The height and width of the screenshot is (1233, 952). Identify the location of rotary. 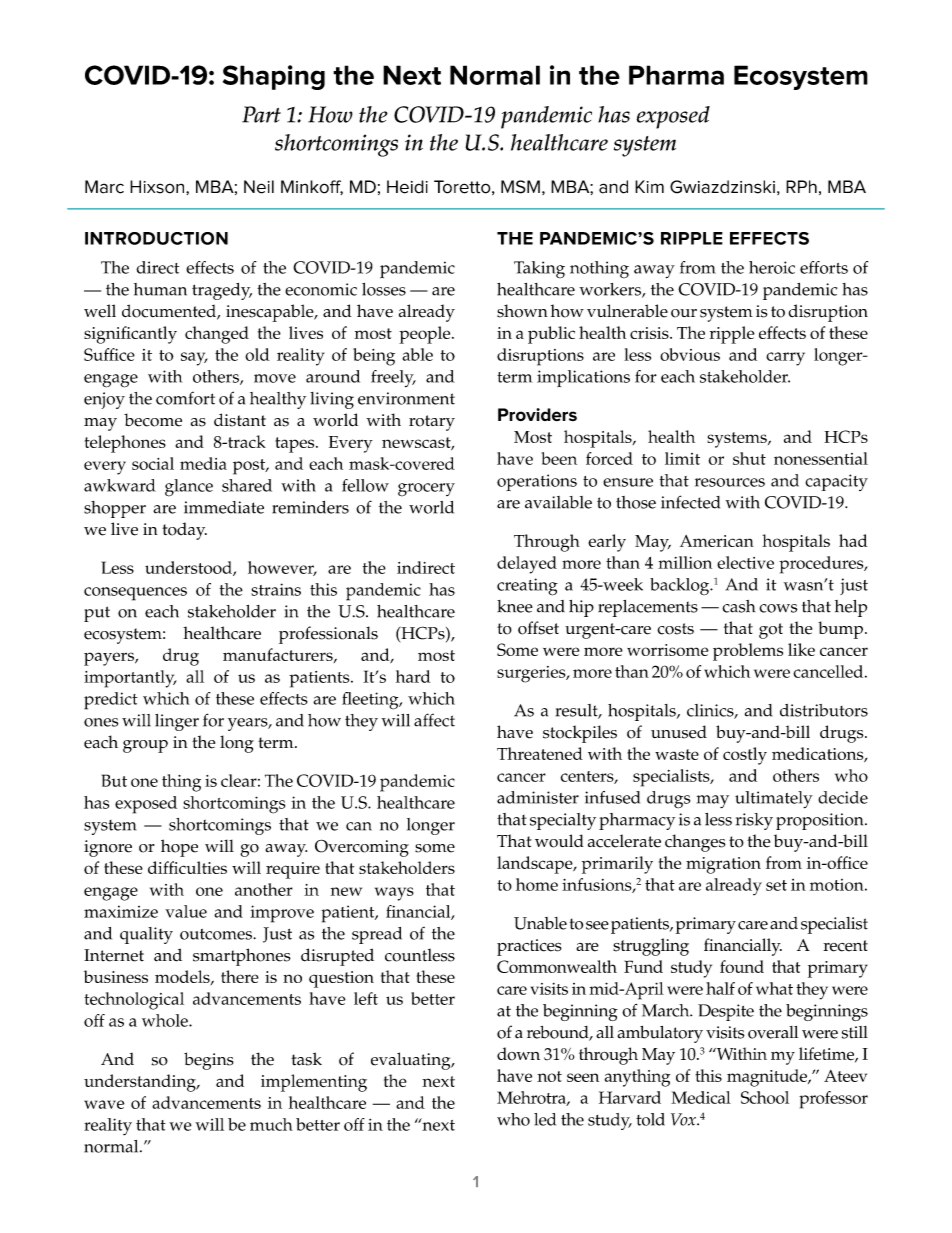
(432, 423).
